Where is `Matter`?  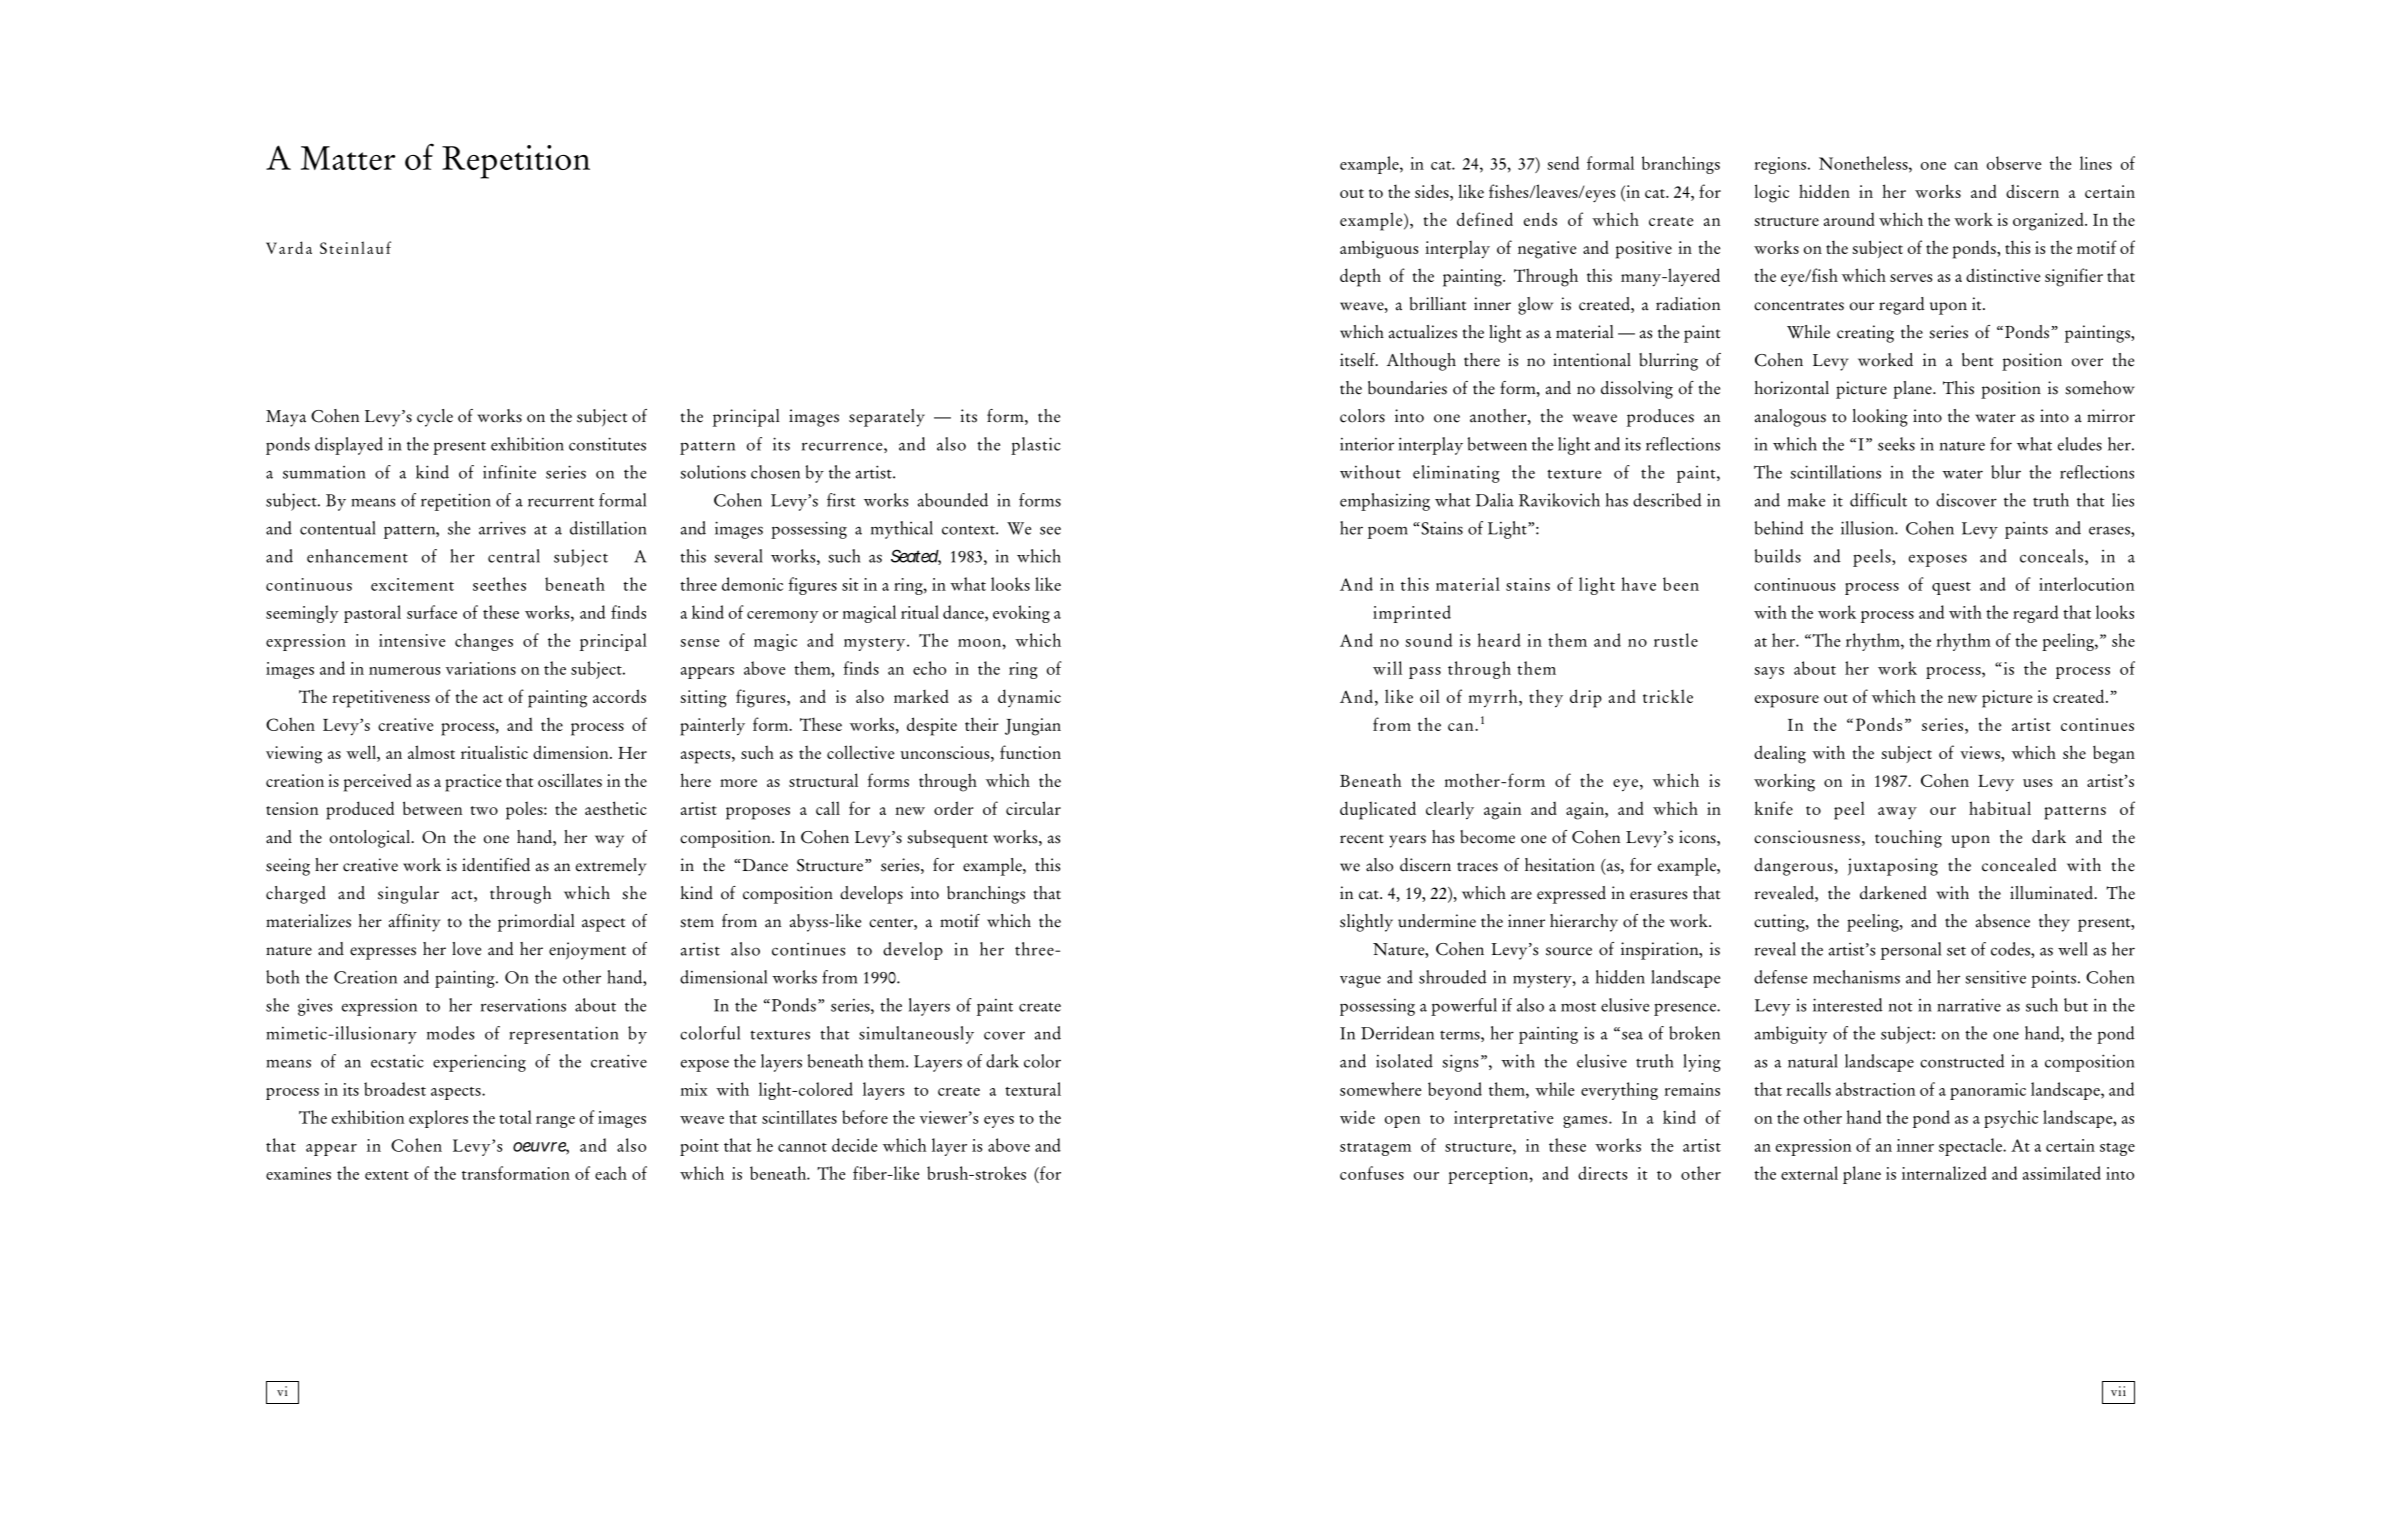
Matter is located at coordinates (348, 158).
